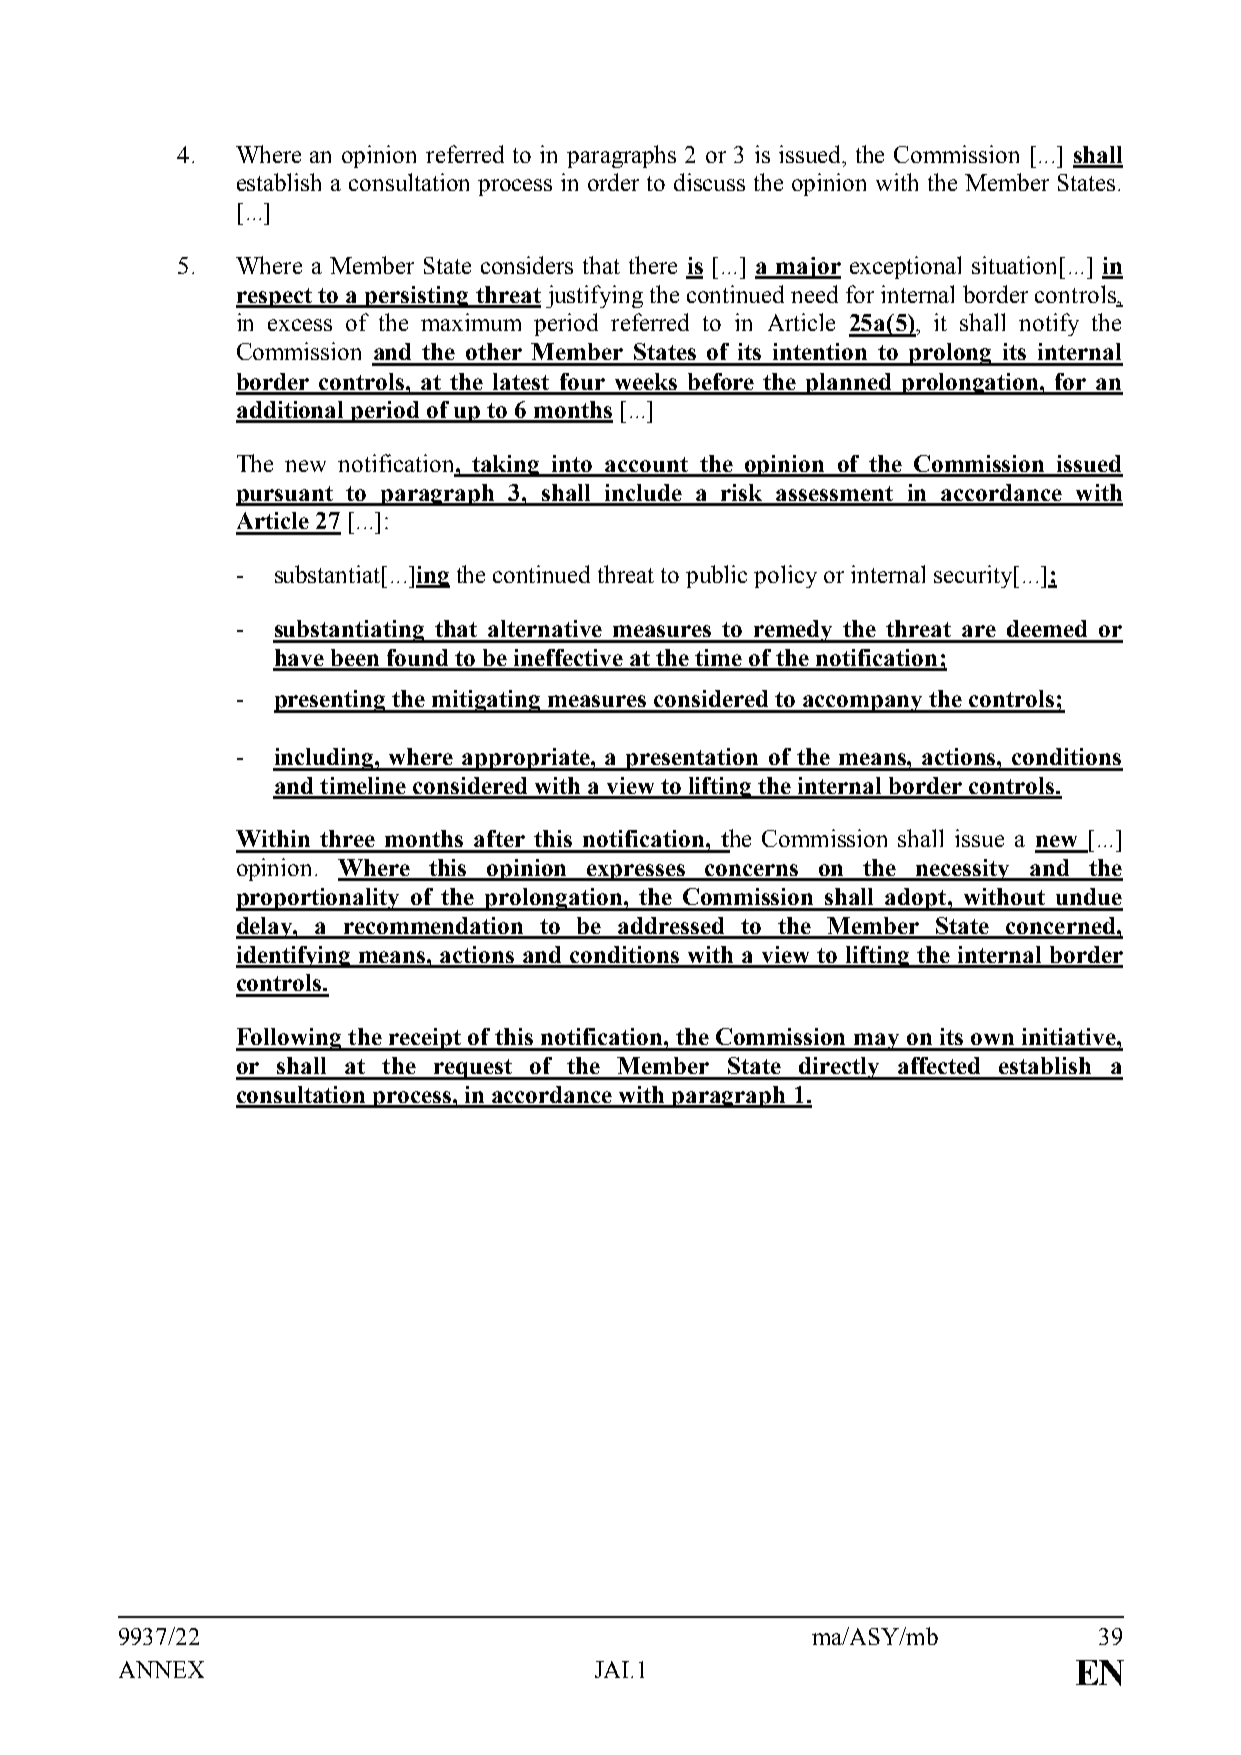 The width and height of the screenshot is (1241, 1755). I want to click on Following, so click(290, 1039).
